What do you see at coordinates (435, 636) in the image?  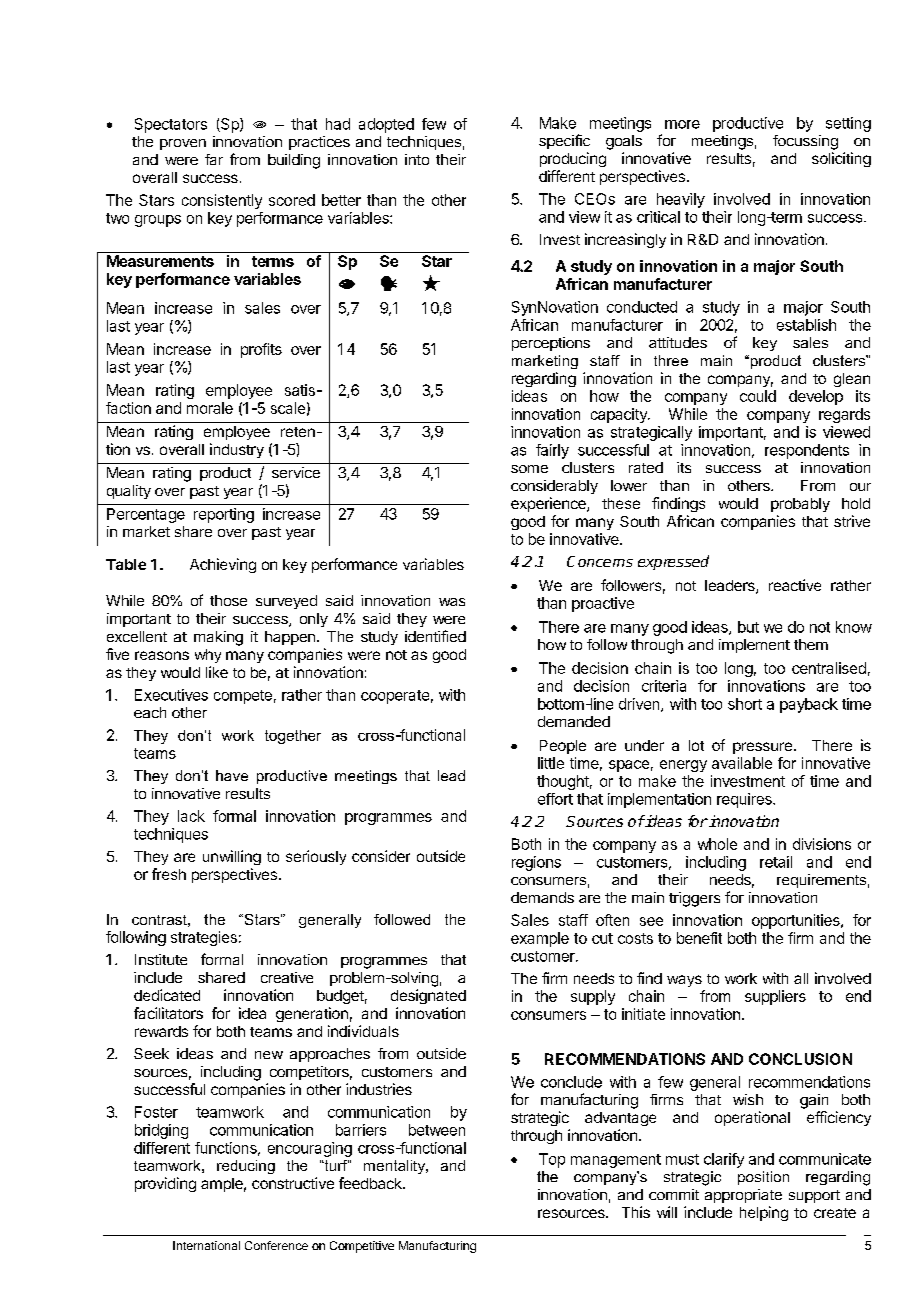 I see `identified` at bounding box center [435, 636].
